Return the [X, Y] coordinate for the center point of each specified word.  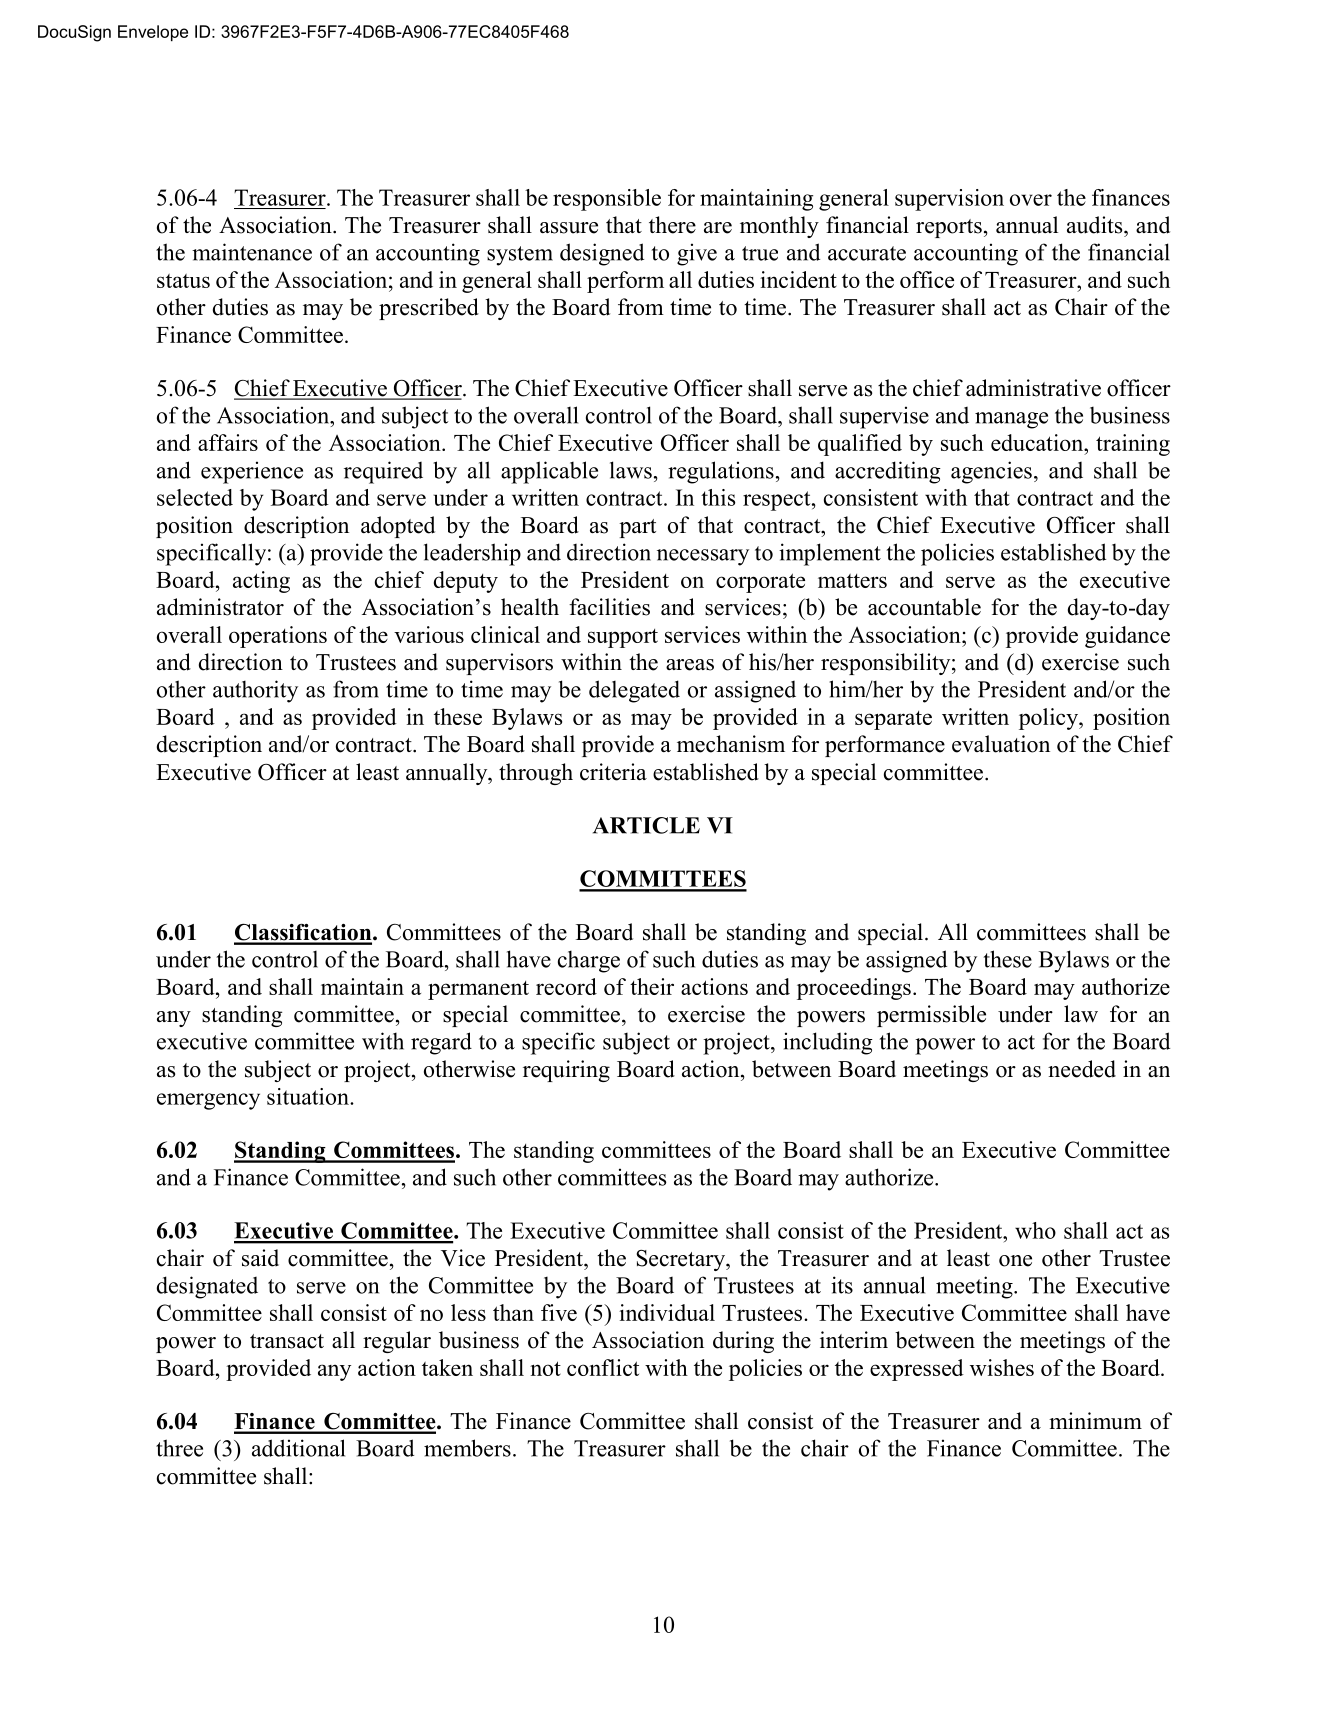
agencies [991, 472]
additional [298, 1448]
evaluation [1001, 744]
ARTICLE [646, 825]
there [672, 225]
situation [309, 1096]
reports [949, 228]
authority [255, 691]
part [637, 528]
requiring [566, 1071]
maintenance [252, 252]
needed [1082, 1069]
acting [261, 582]
